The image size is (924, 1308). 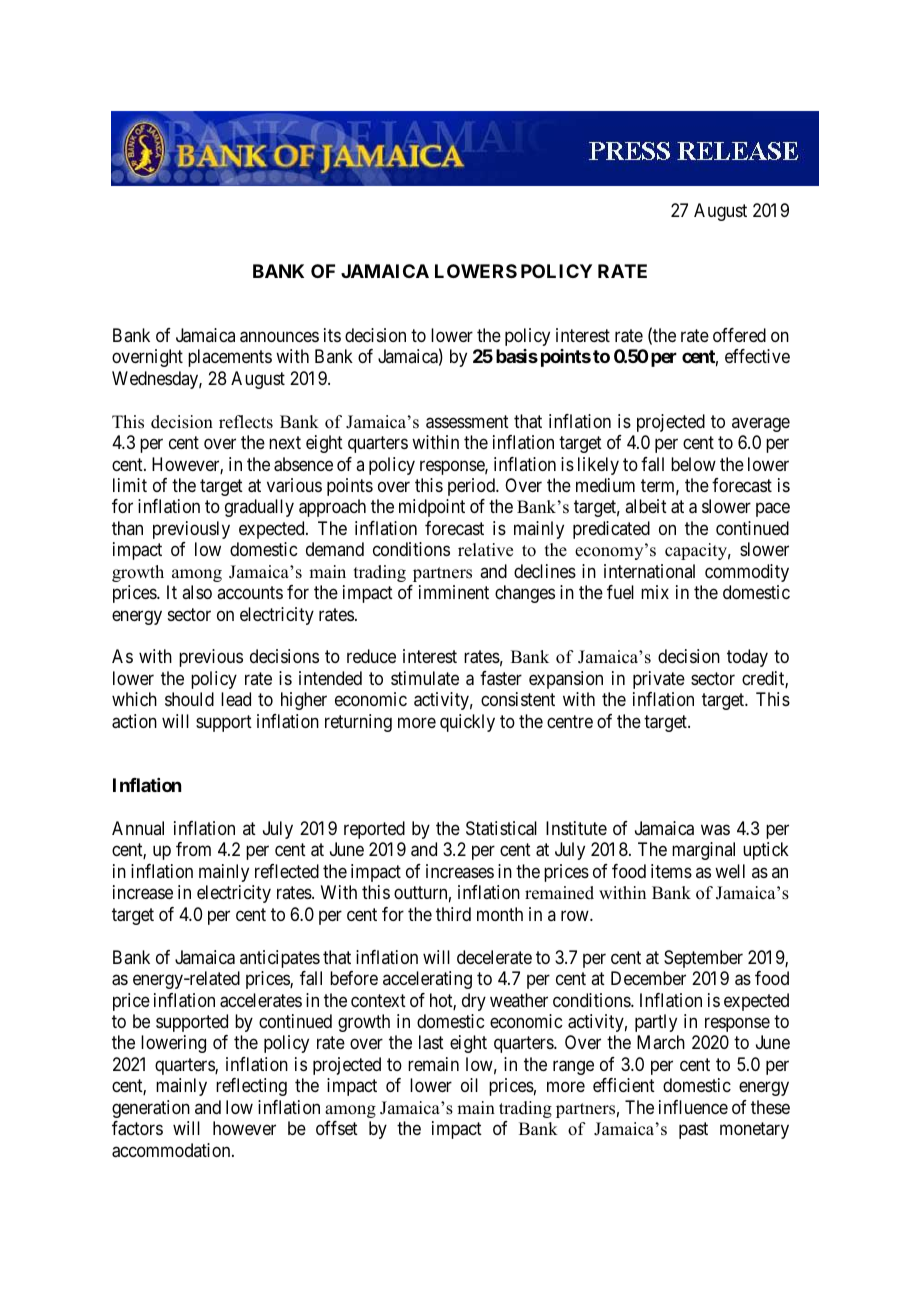 I want to click on private, so click(x=659, y=680).
